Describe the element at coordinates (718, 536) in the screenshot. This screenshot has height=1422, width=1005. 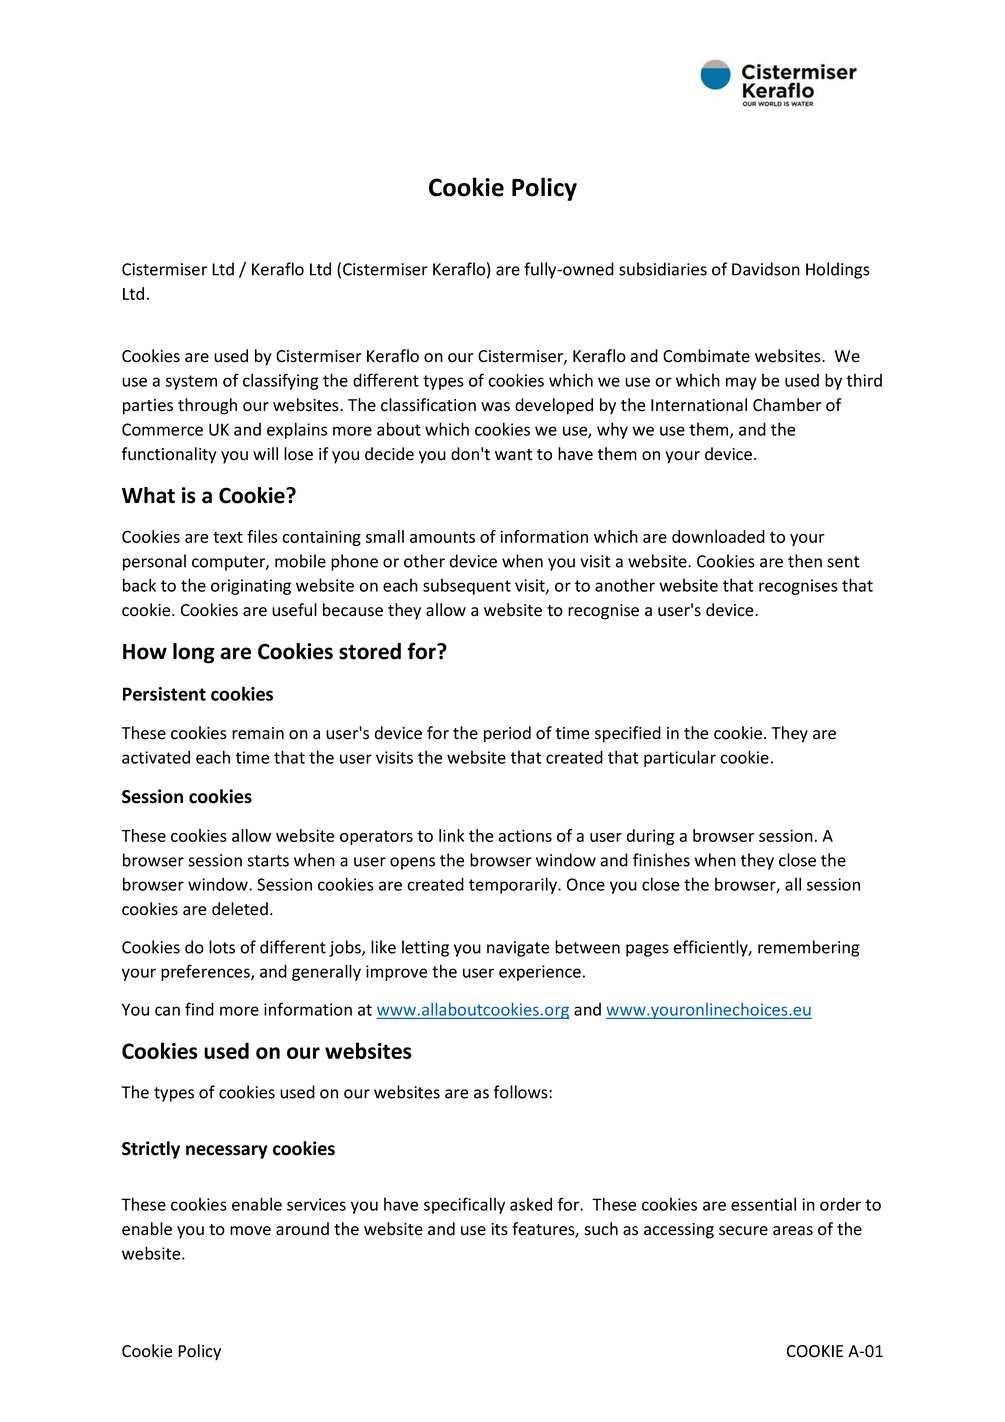
I see `downloaded` at that location.
